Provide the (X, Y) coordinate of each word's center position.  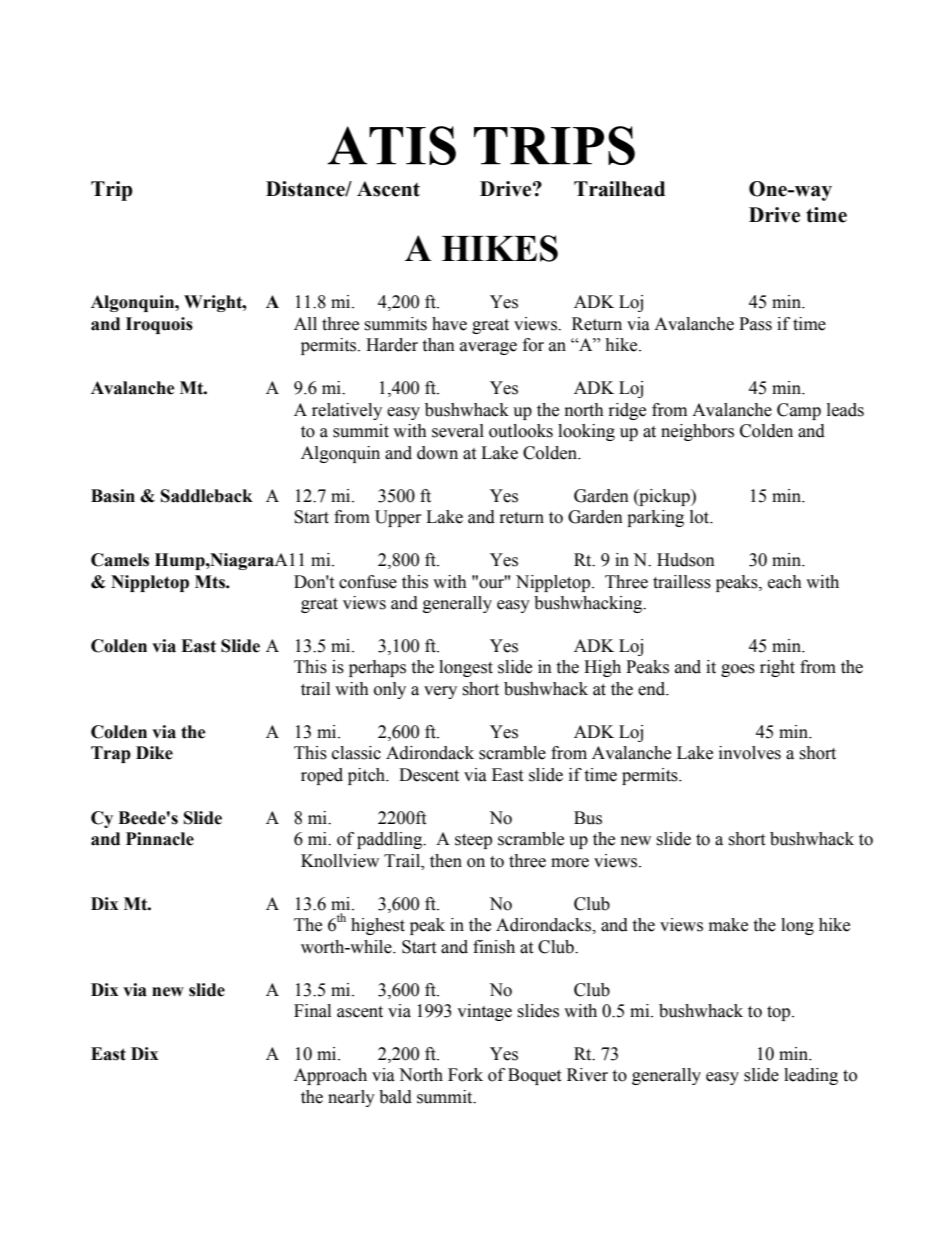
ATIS (391, 145)
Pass (755, 324)
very (440, 692)
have (449, 324)
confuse (368, 582)
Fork (465, 1075)
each (785, 582)
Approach (330, 1076)
